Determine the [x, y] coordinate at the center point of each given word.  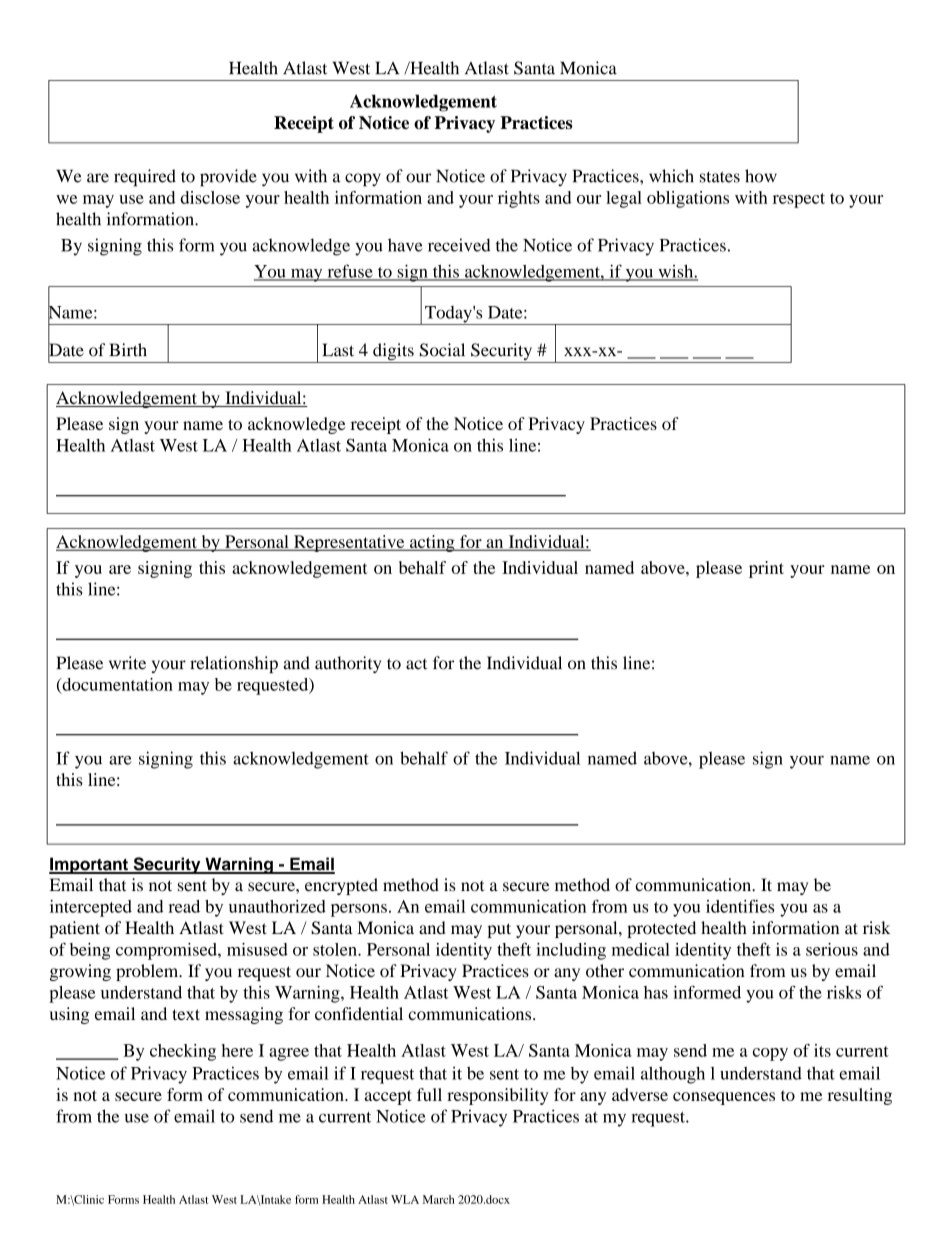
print [766, 569]
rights [519, 199]
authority [348, 664]
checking [183, 1052]
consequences [724, 1098]
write [127, 663]
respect [799, 200]
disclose [210, 197]
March [439, 1199]
